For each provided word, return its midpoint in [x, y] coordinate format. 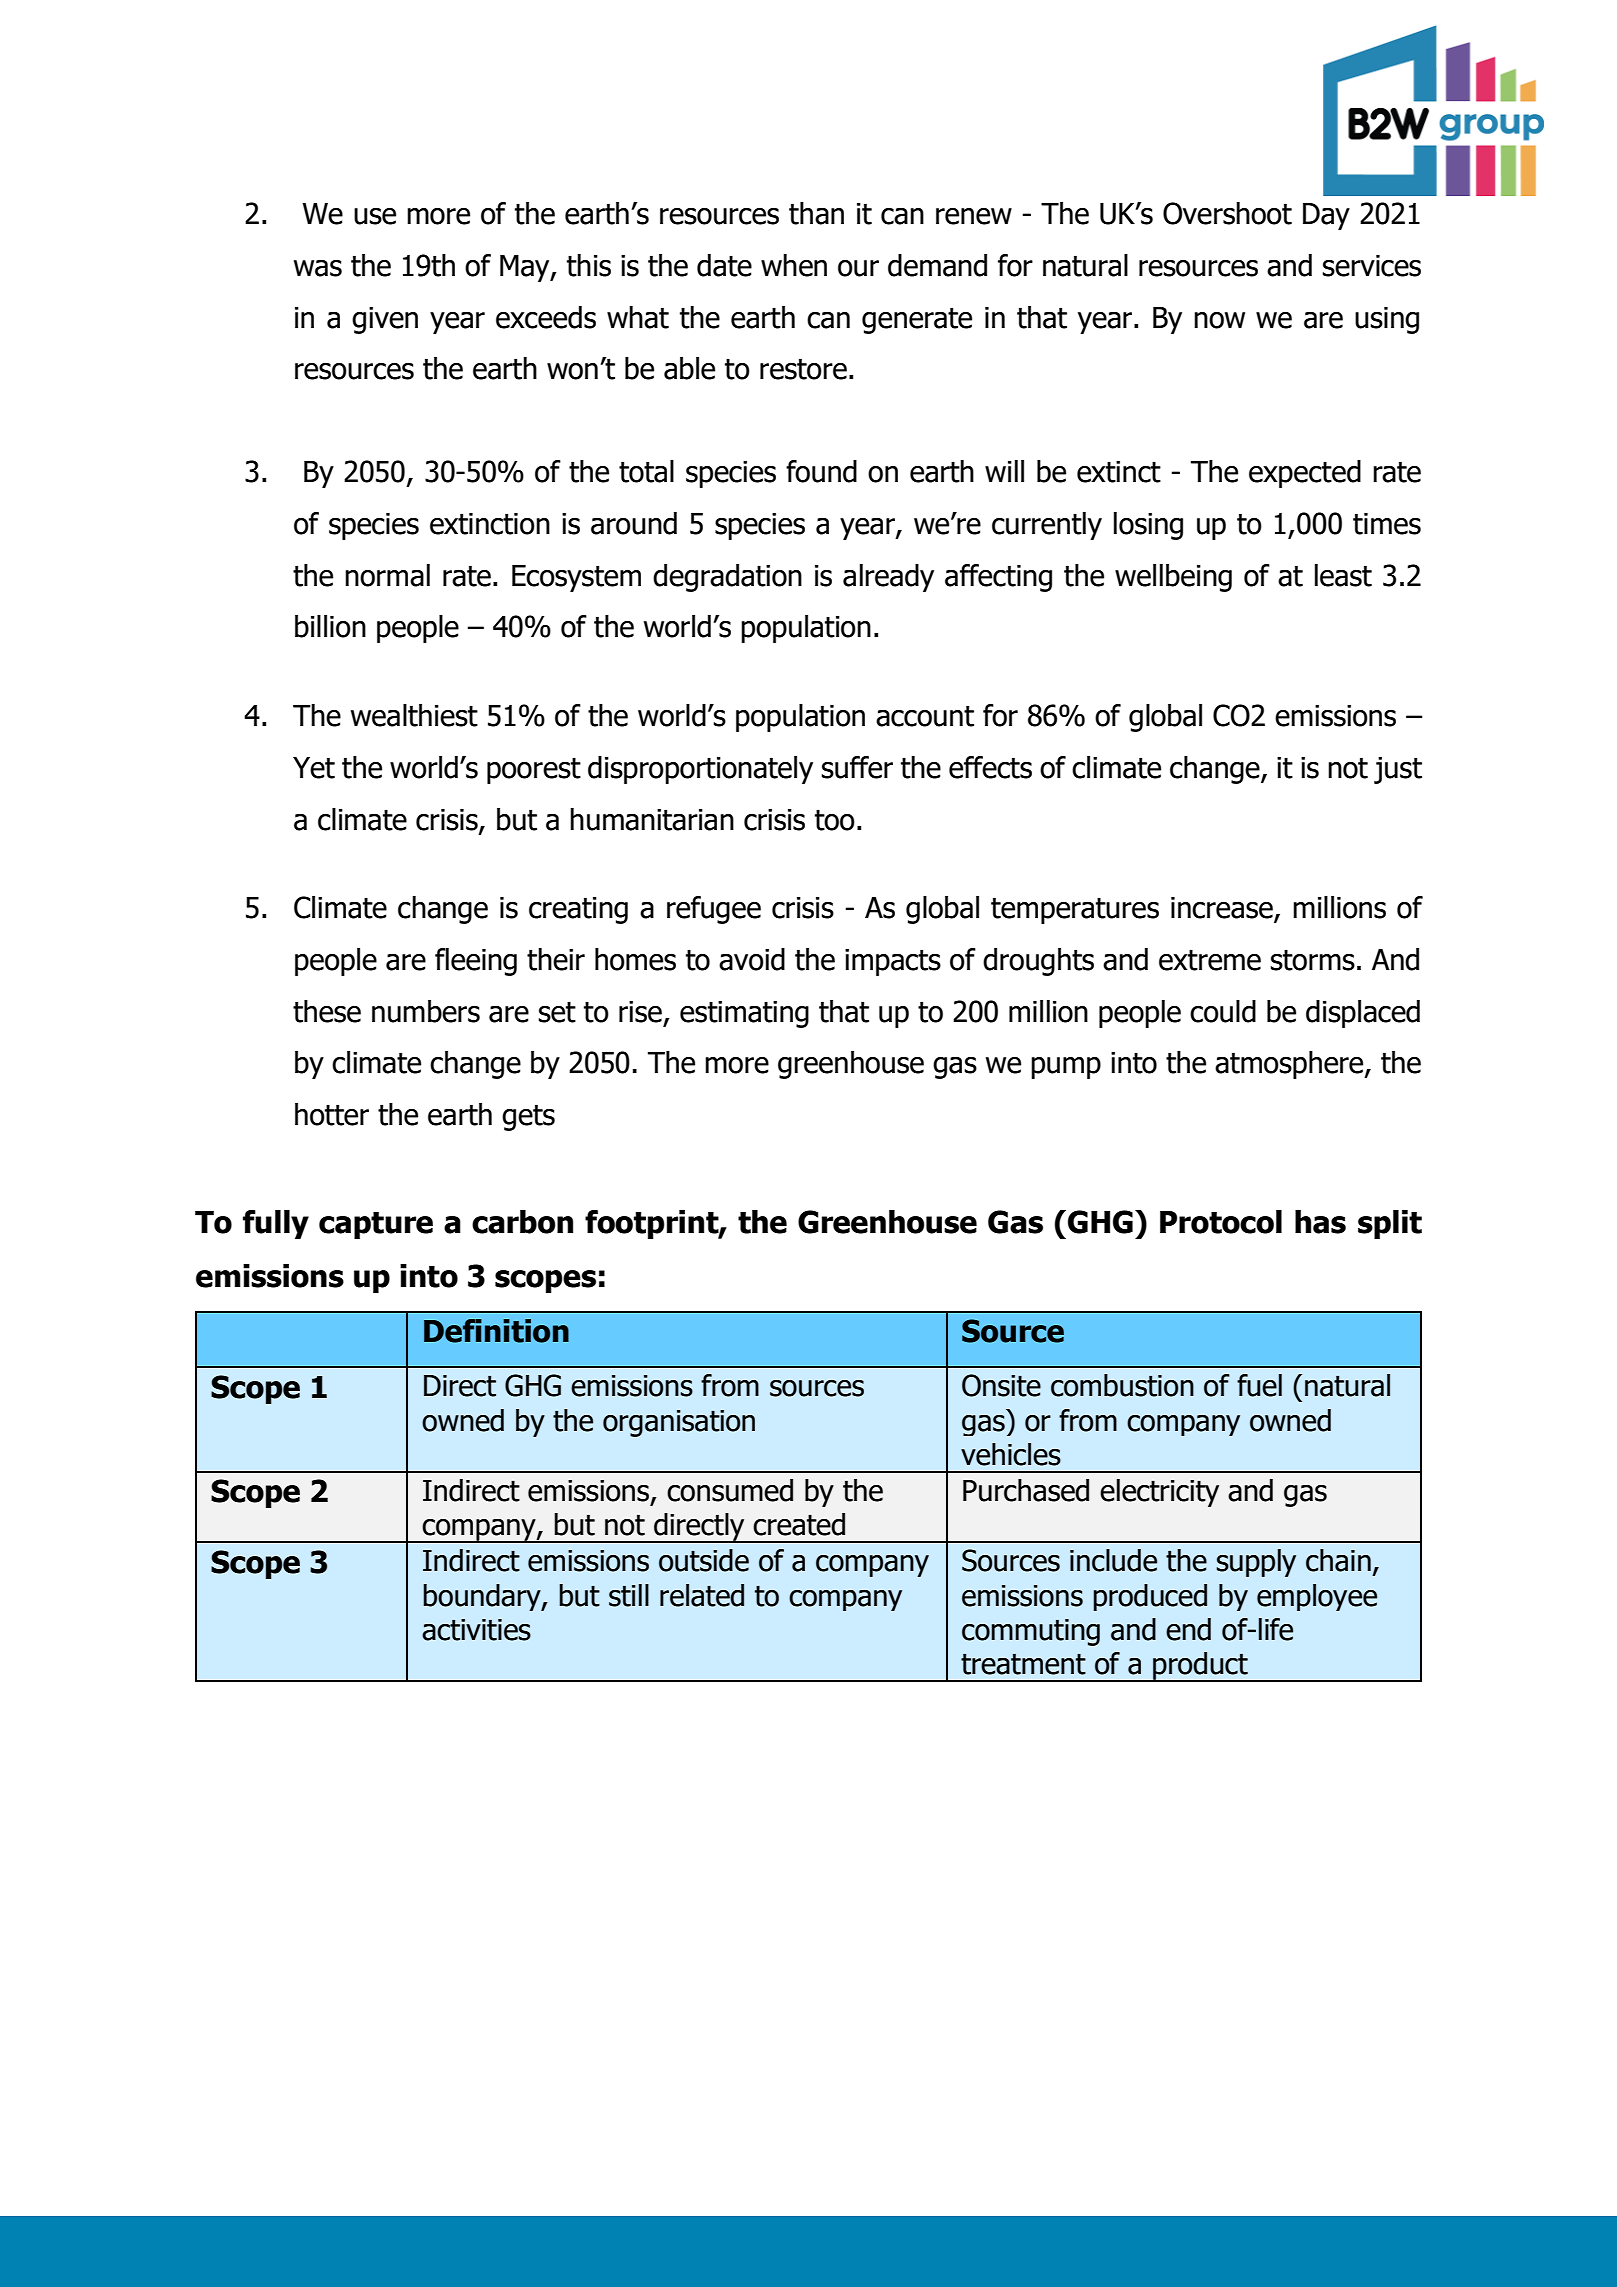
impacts [893, 962]
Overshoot [1227, 213]
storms [1313, 960]
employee [1317, 1597]
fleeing [476, 962]
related [702, 1595]
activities [476, 1630]
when [794, 265]
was [318, 268]
